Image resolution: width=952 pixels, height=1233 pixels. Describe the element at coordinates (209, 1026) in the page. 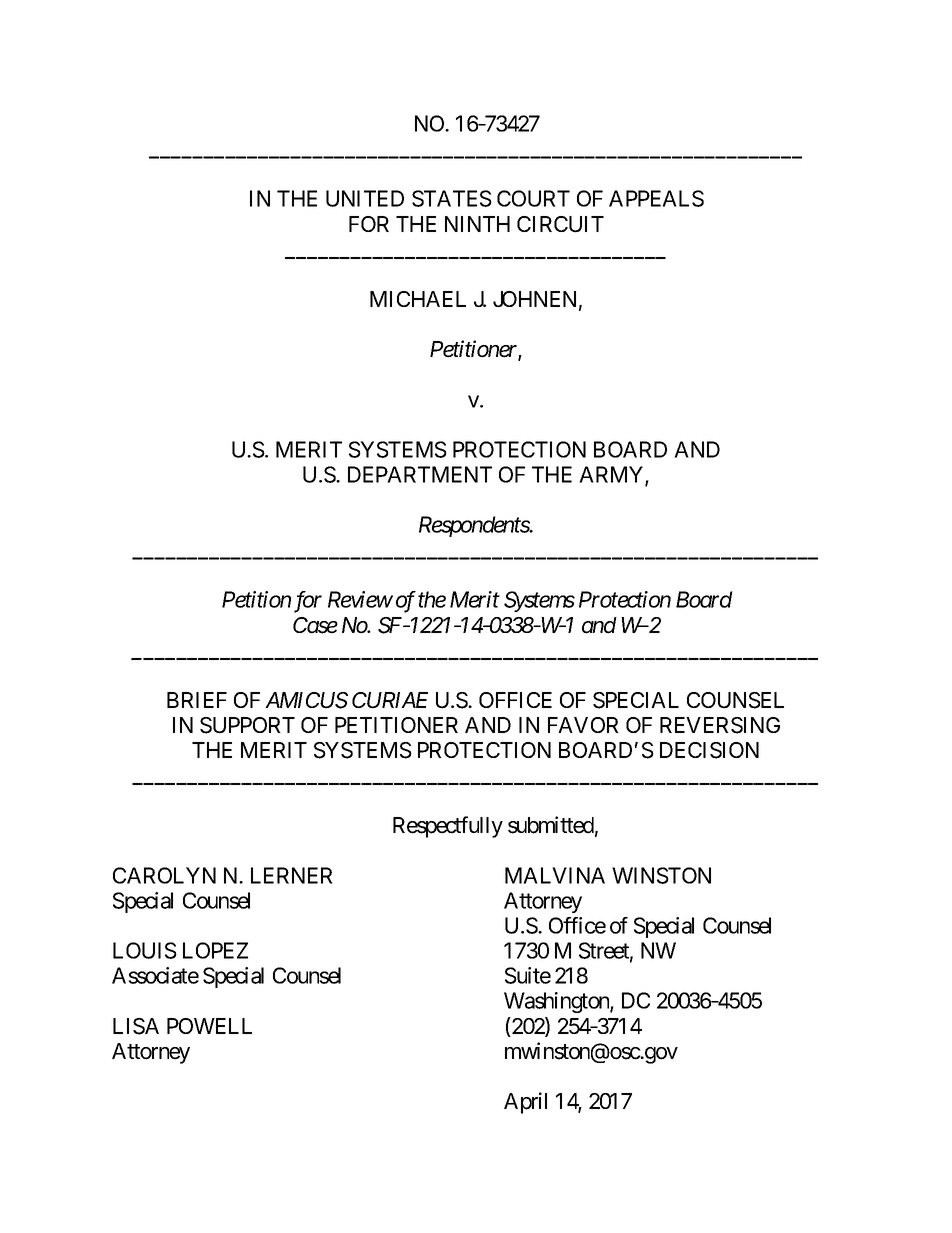

I see `POWELL` at that location.
